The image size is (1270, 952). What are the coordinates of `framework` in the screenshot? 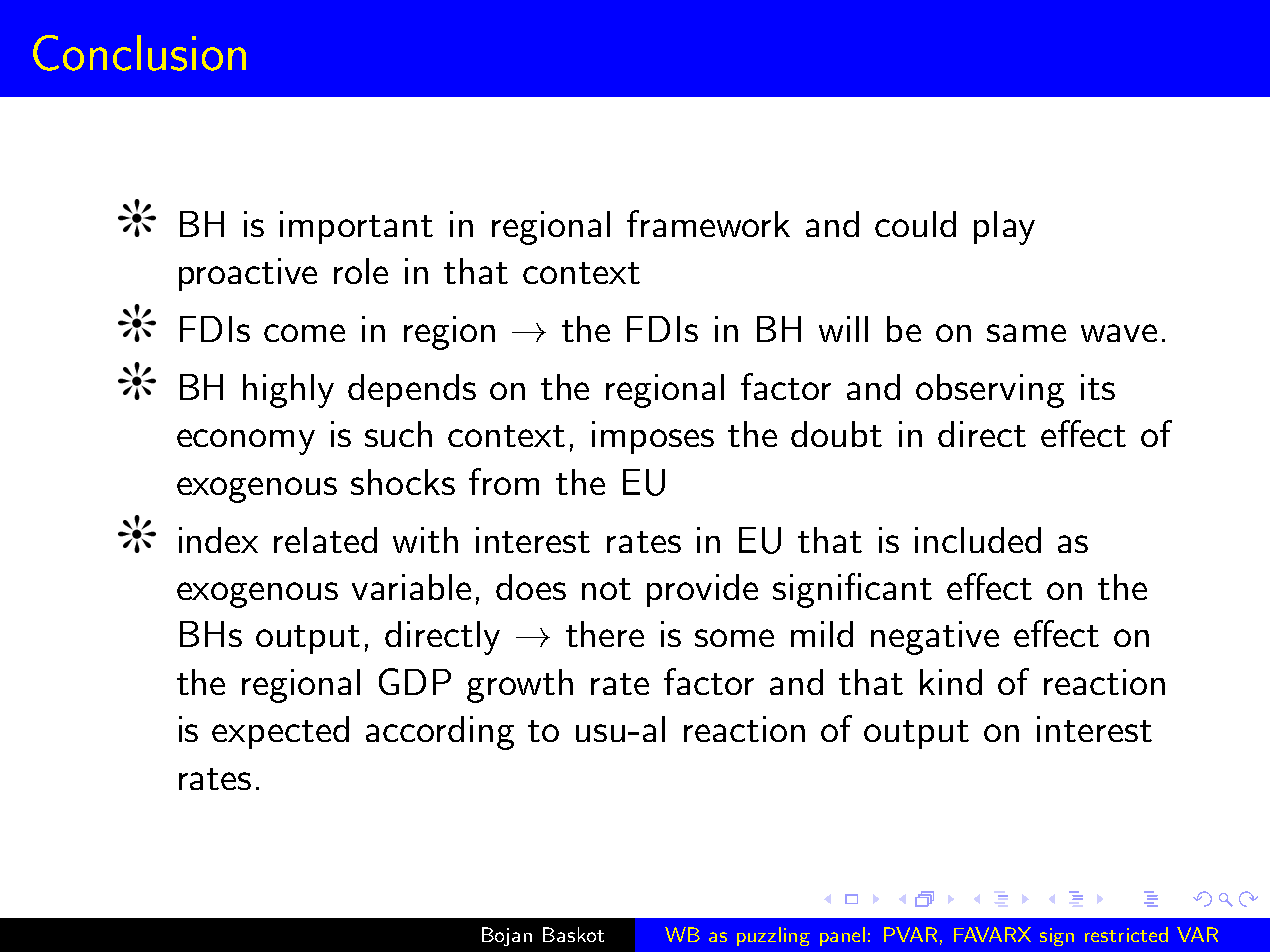 It's located at (708, 223).
